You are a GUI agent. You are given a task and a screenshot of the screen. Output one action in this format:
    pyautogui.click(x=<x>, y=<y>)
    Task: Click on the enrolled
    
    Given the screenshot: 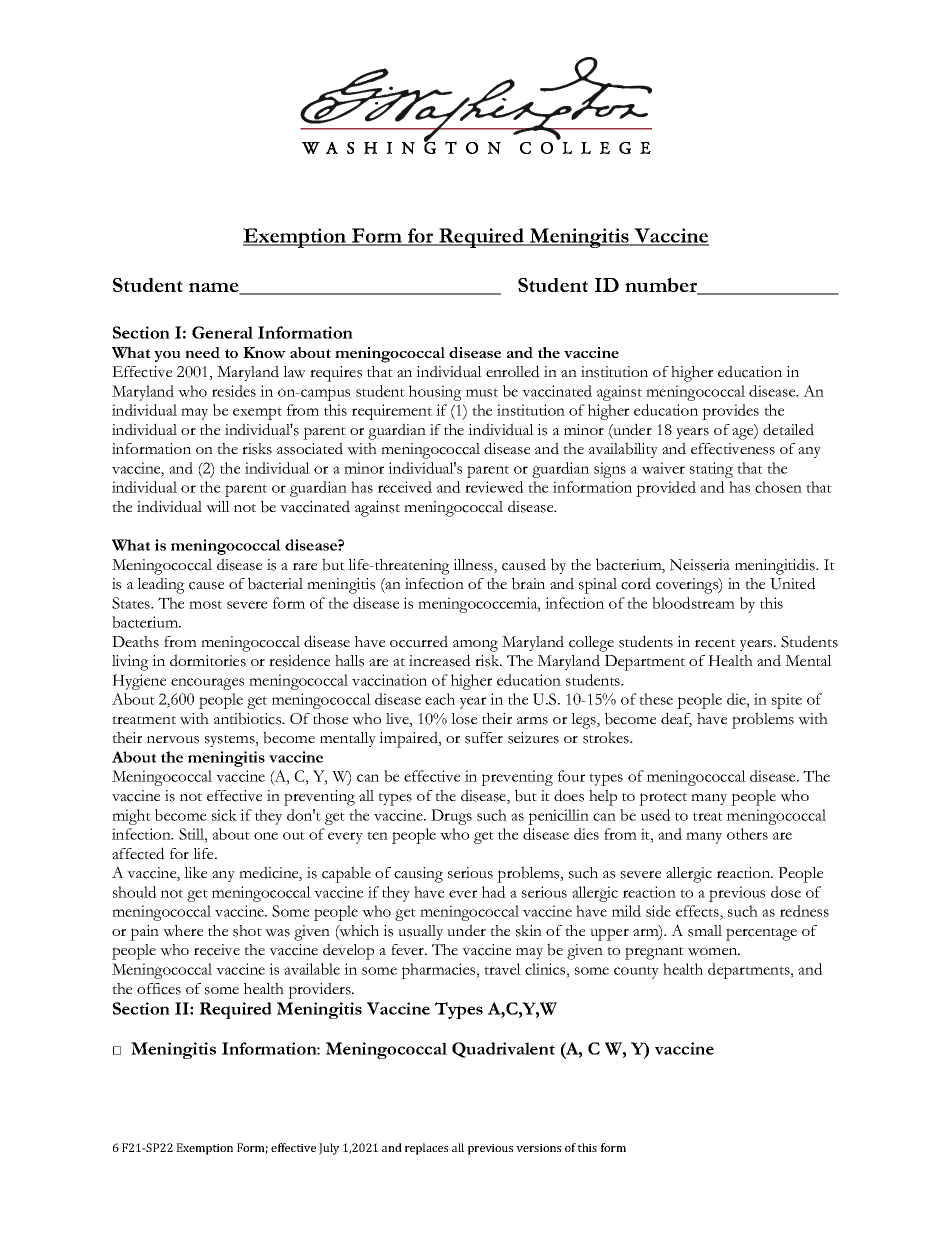 What is the action you would take?
    pyautogui.click(x=513, y=371)
